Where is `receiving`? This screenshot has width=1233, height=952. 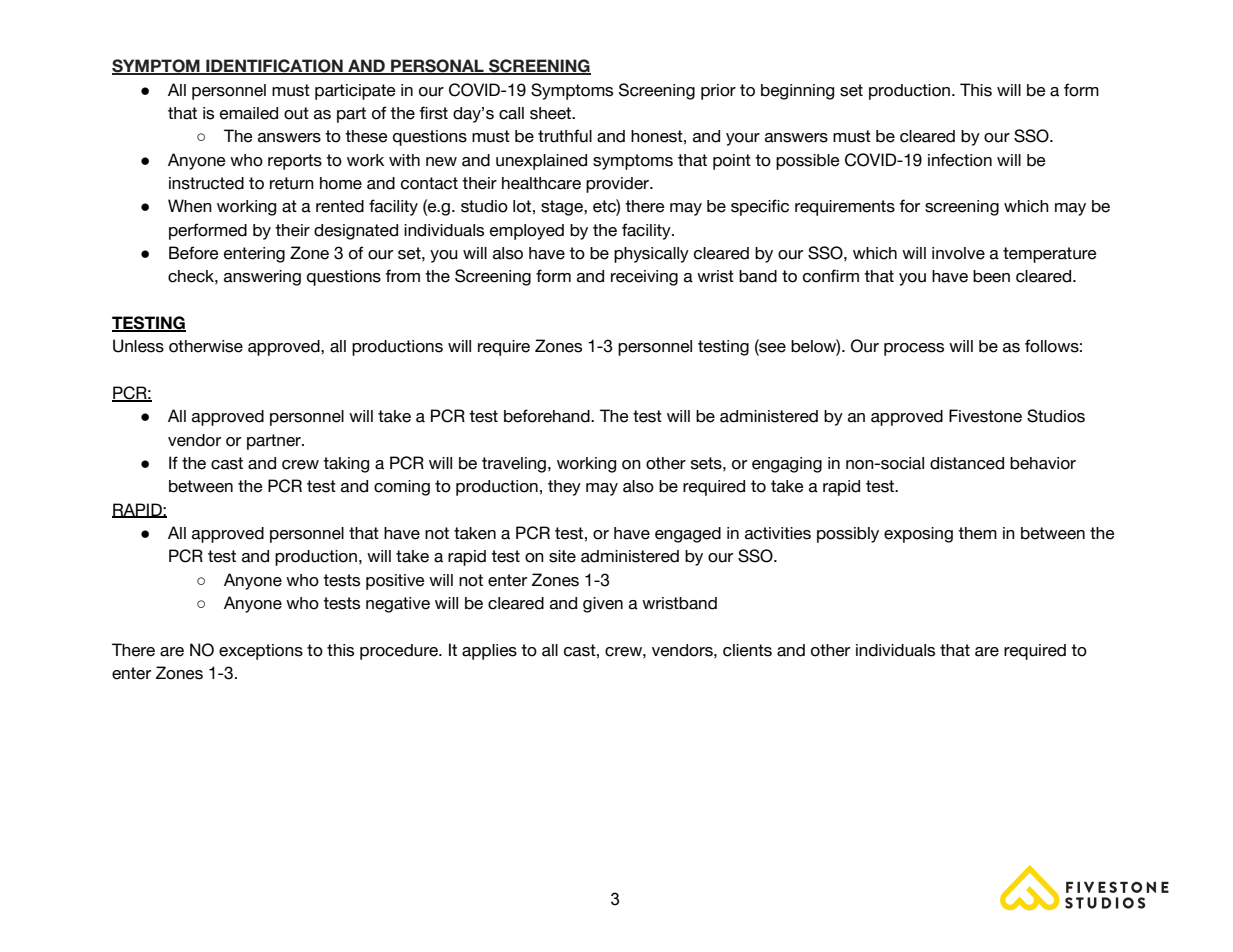
receiving is located at coordinates (644, 278).
